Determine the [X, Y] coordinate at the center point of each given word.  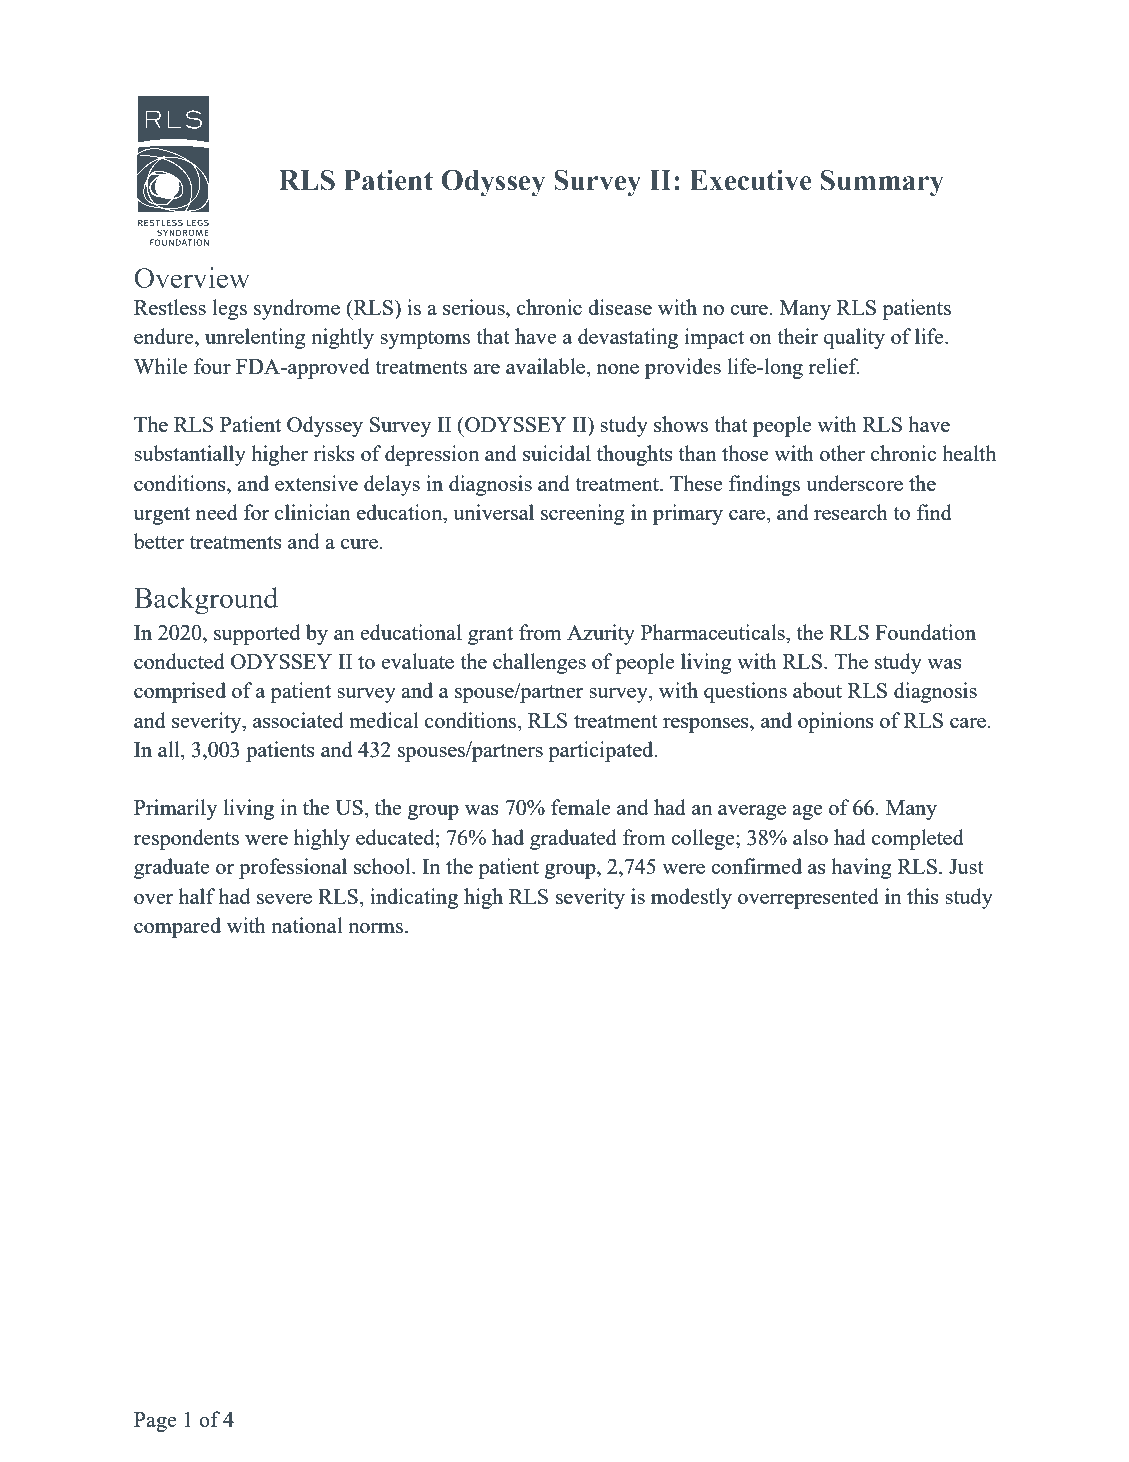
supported [257, 634]
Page [155, 1422]
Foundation [925, 632]
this [923, 896]
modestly [691, 898]
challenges [539, 663]
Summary [882, 183]
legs [229, 309]
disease [620, 307]
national [307, 925]
